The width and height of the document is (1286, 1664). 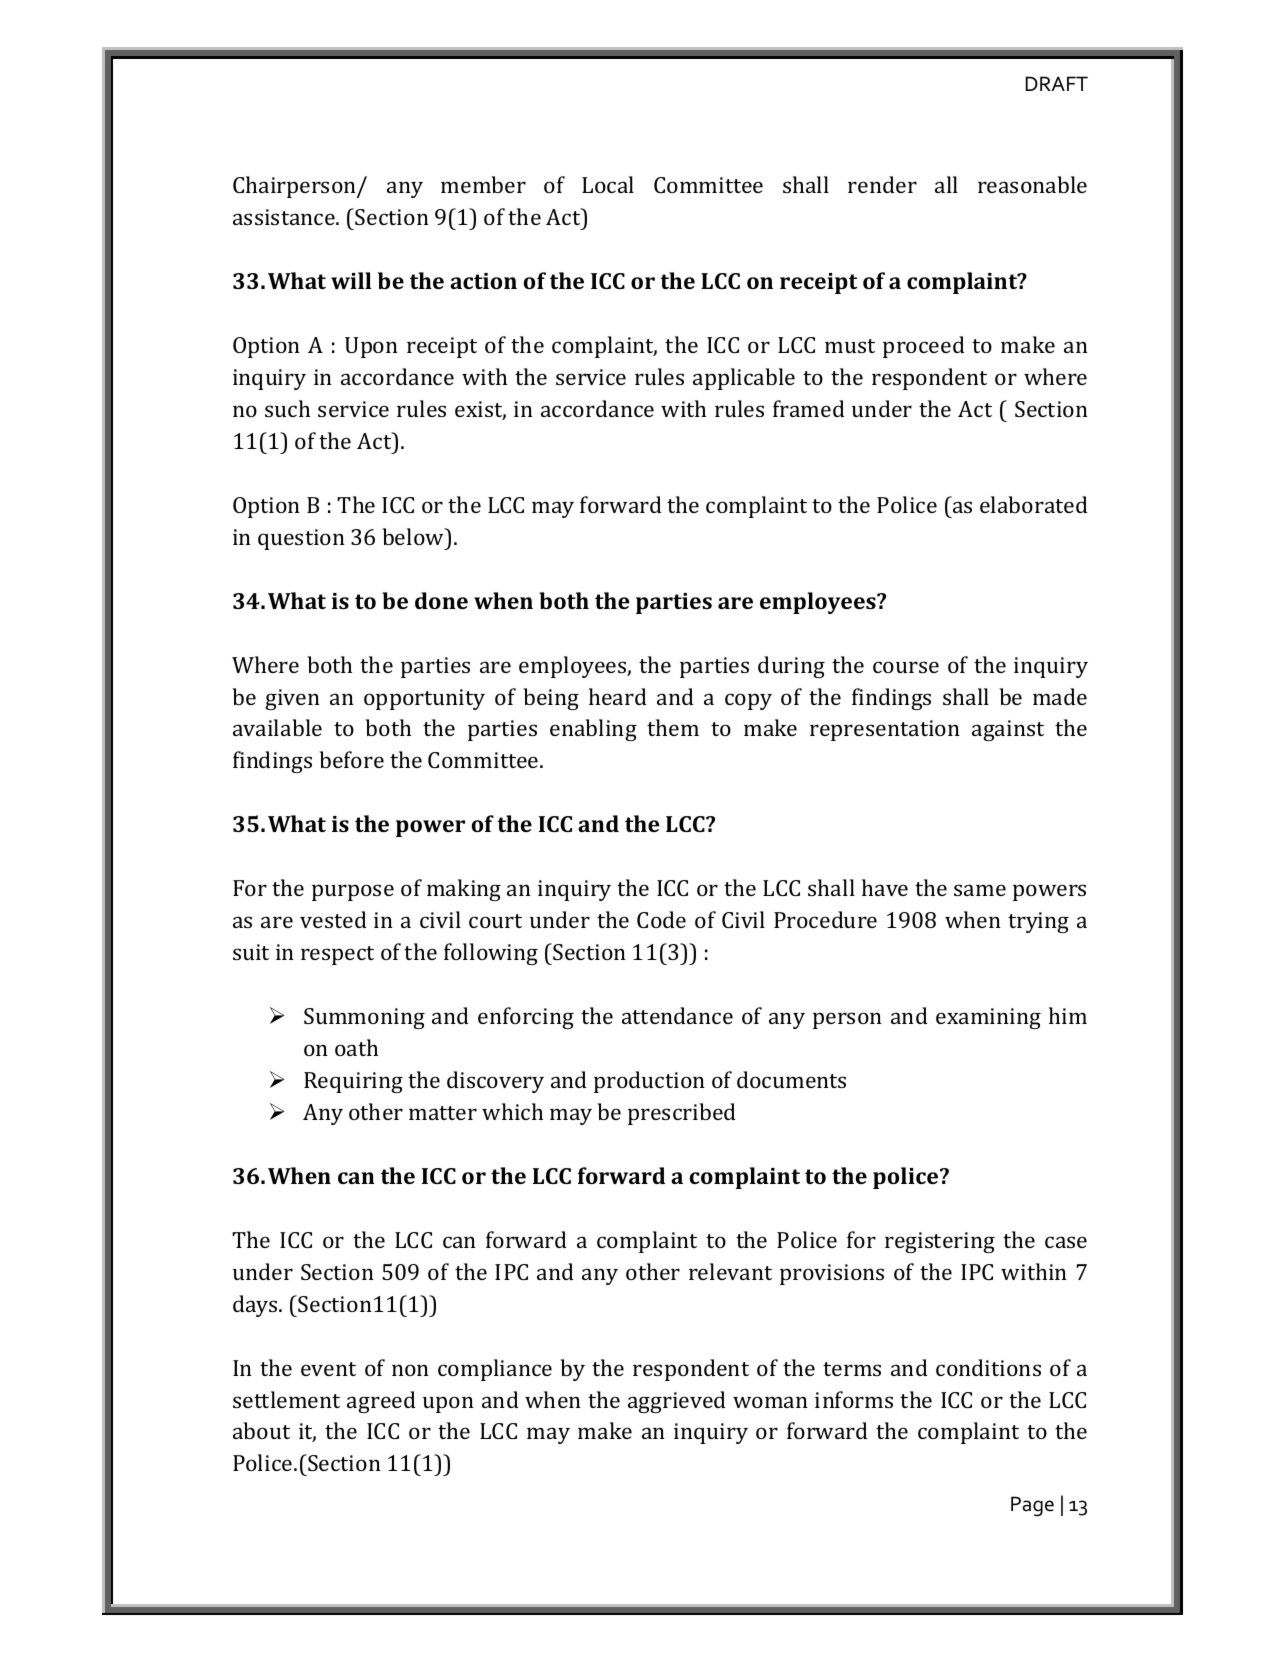 I want to click on before, so click(x=351, y=759).
